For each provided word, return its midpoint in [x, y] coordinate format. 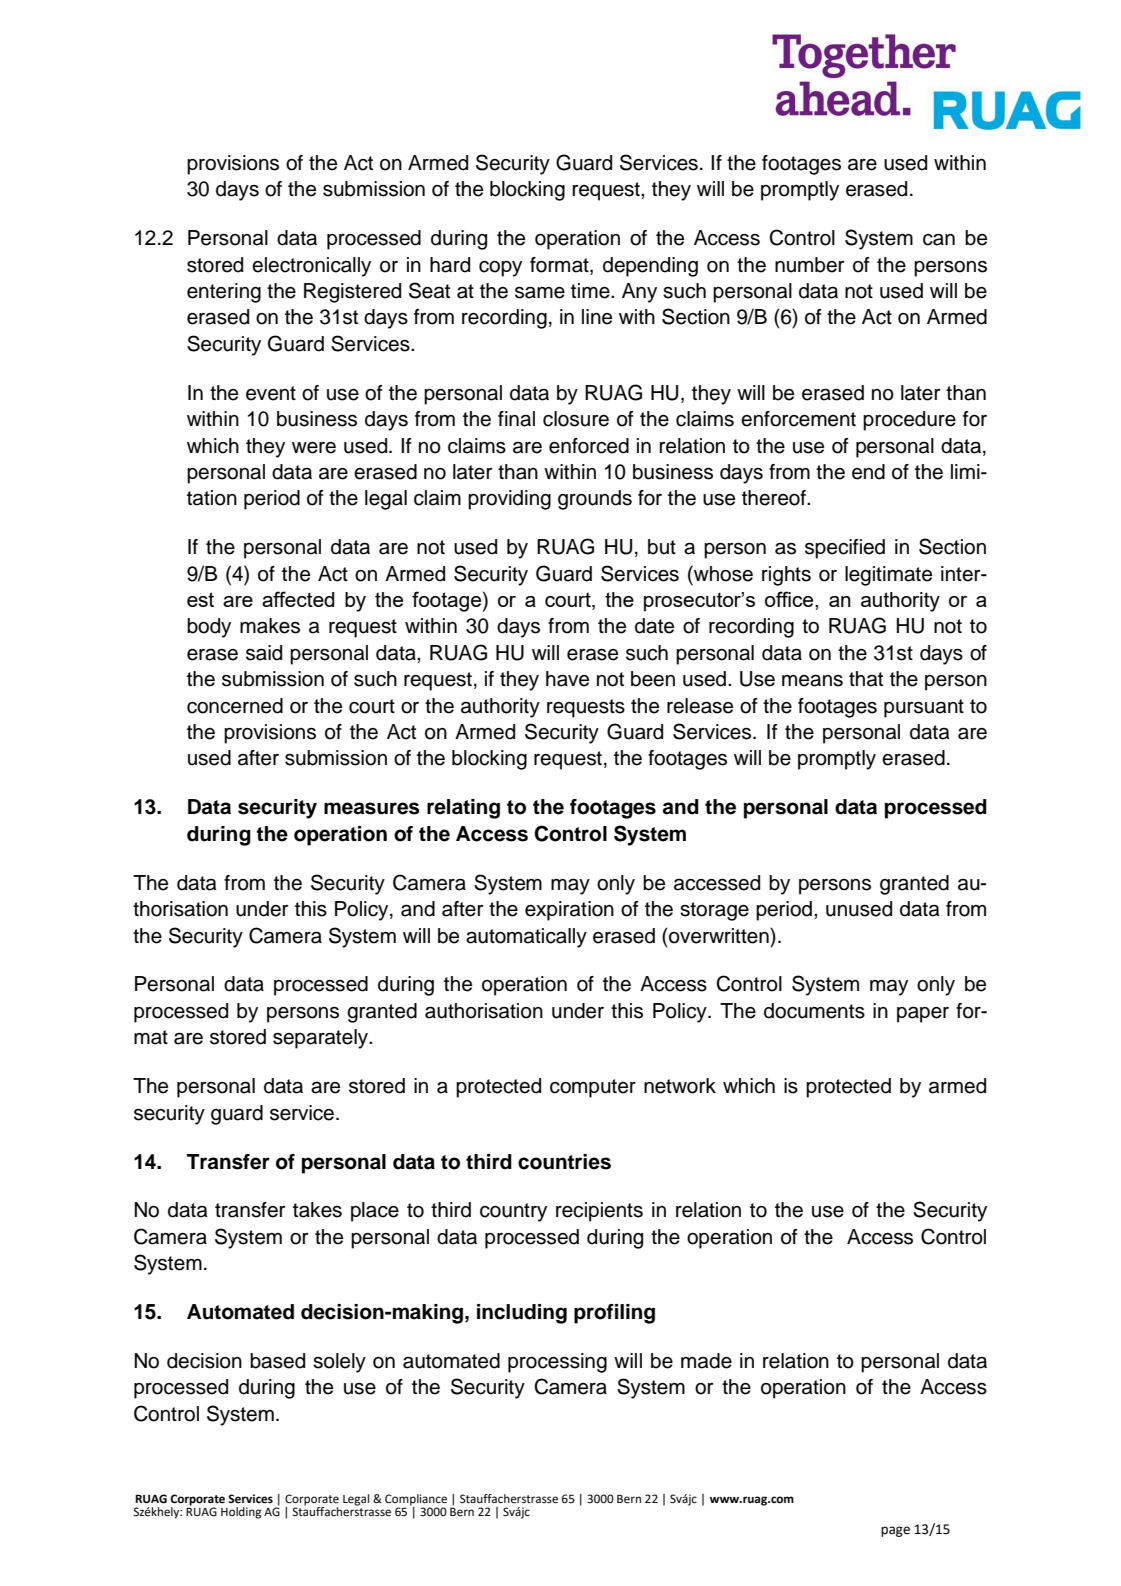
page [895, 1531]
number [810, 265]
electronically [311, 267]
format [560, 266]
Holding [241, 1513]
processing [557, 1363]
